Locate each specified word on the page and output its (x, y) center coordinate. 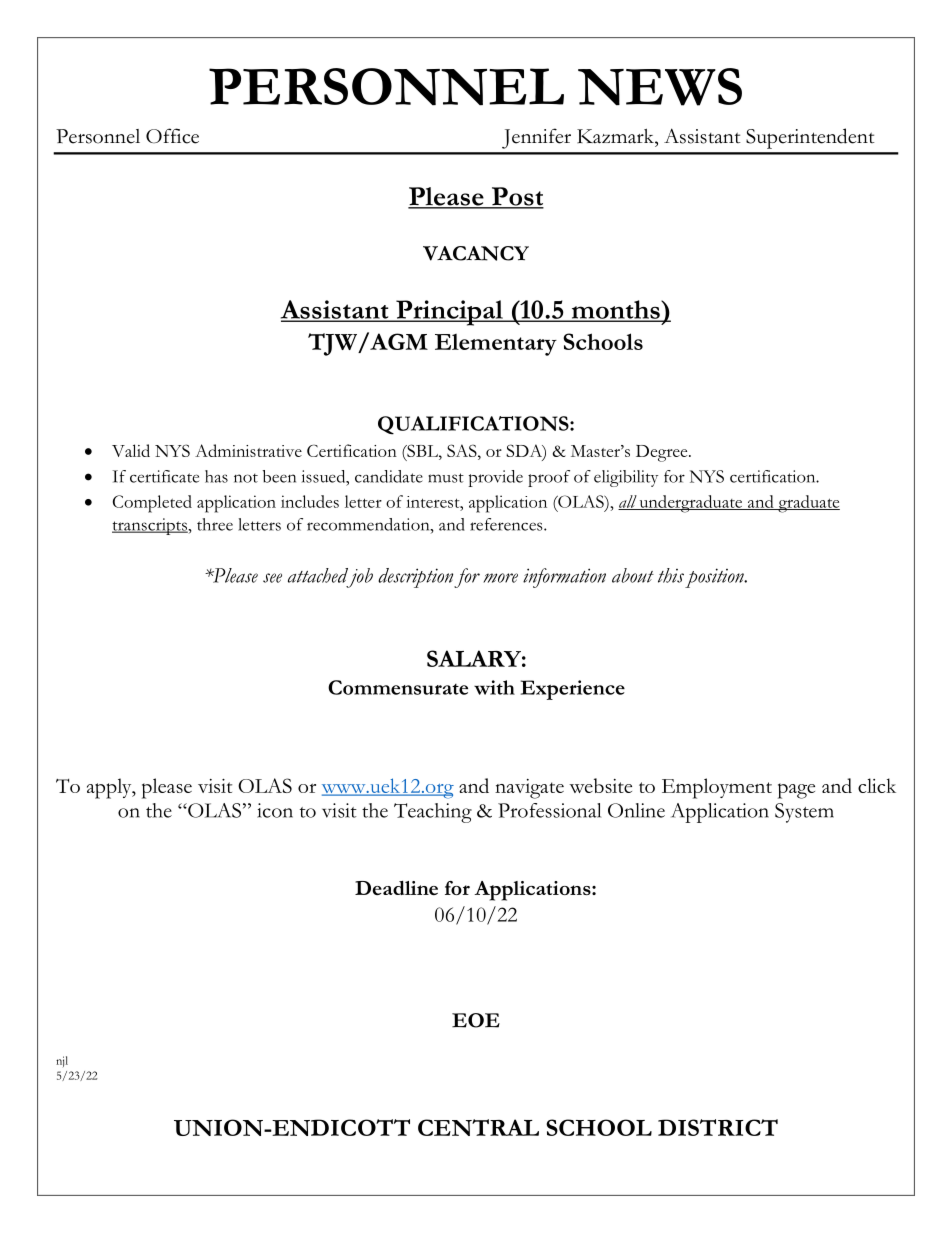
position (715, 578)
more (500, 578)
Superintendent (810, 138)
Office (172, 136)
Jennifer (536, 138)
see (272, 578)
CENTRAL (478, 1127)
